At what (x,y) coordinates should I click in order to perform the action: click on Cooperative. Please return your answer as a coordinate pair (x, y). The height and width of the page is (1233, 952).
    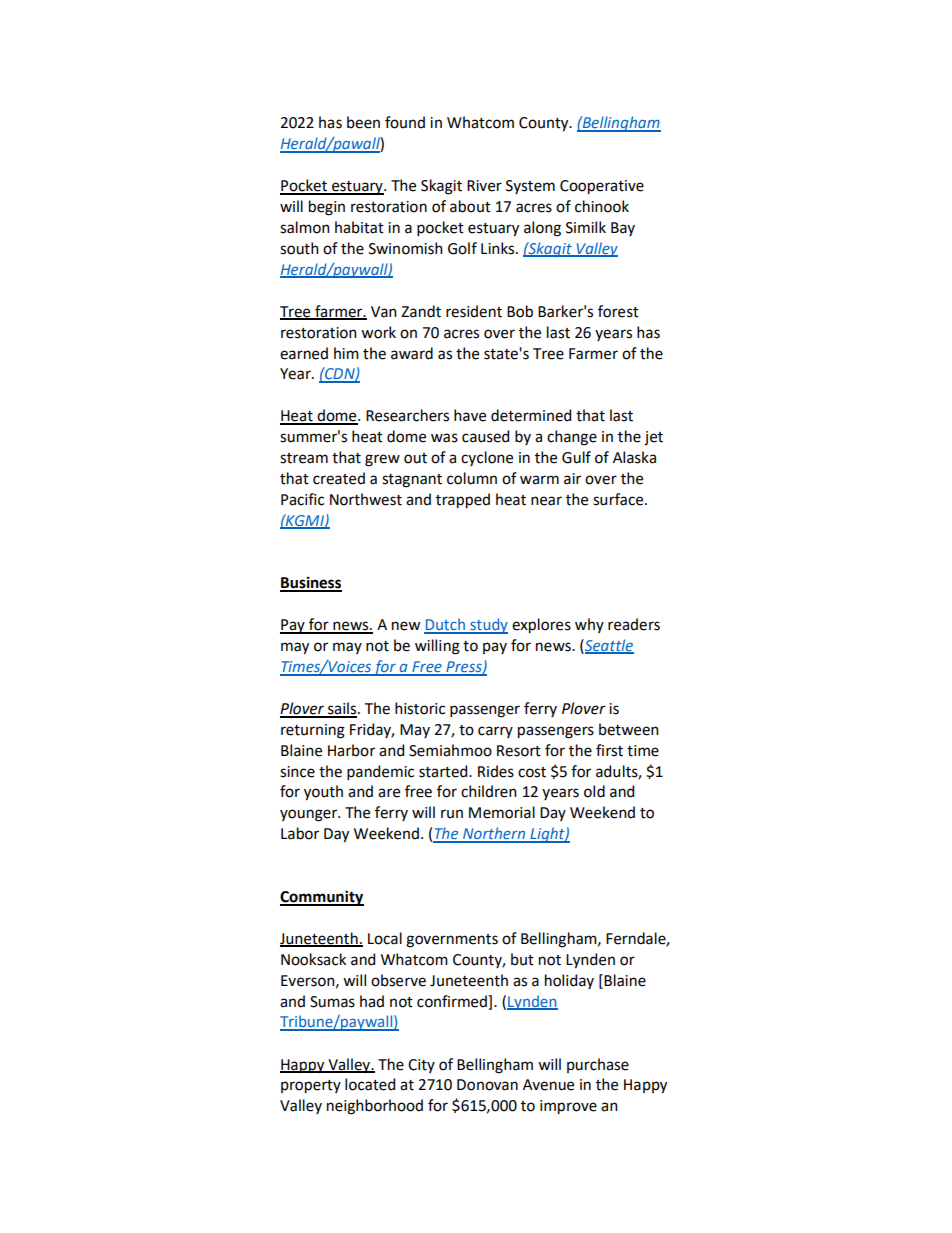
    Looking at the image, I should click on (602, 187).
